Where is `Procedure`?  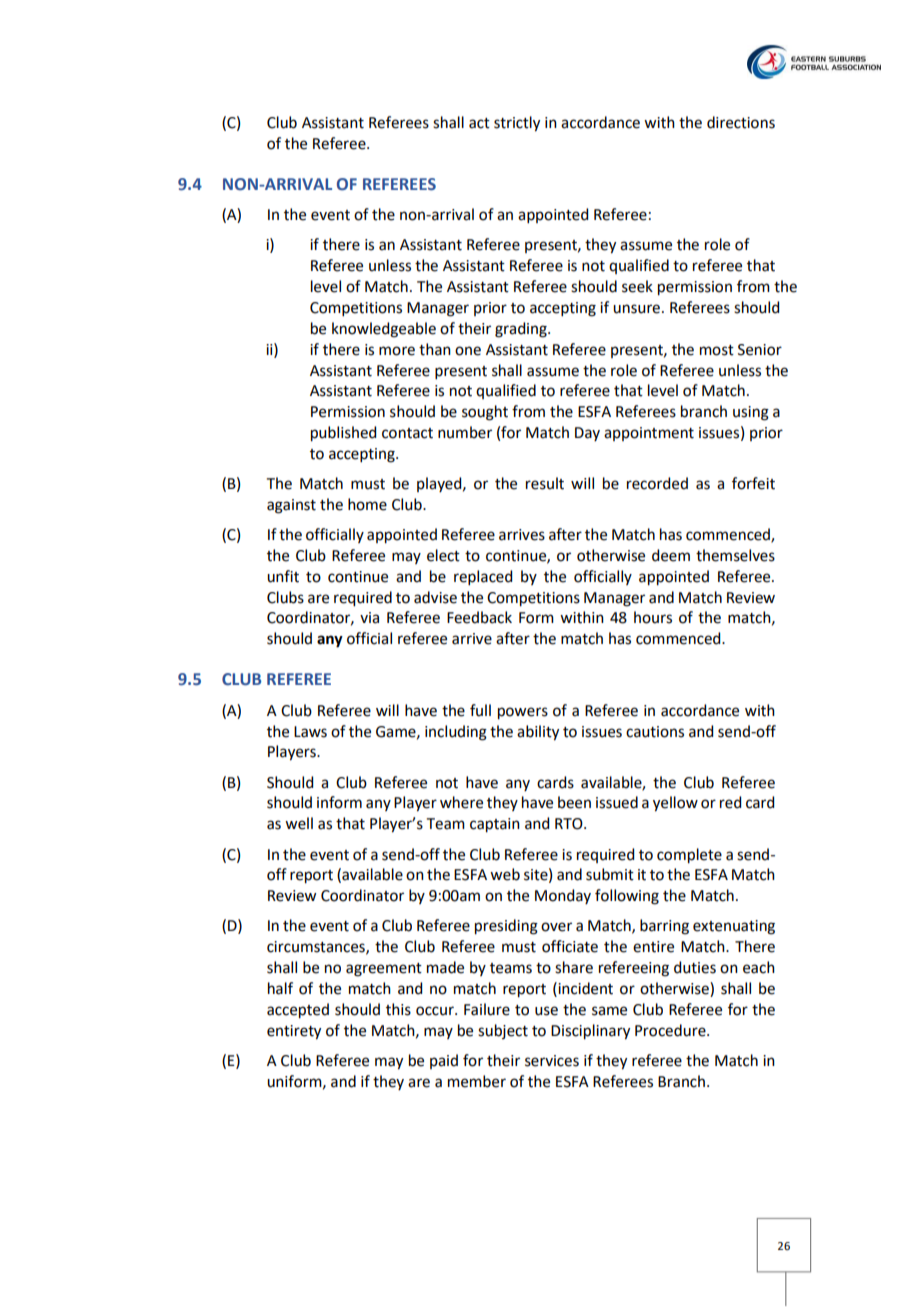
Procedure is located at coordinates (671, 1030).
